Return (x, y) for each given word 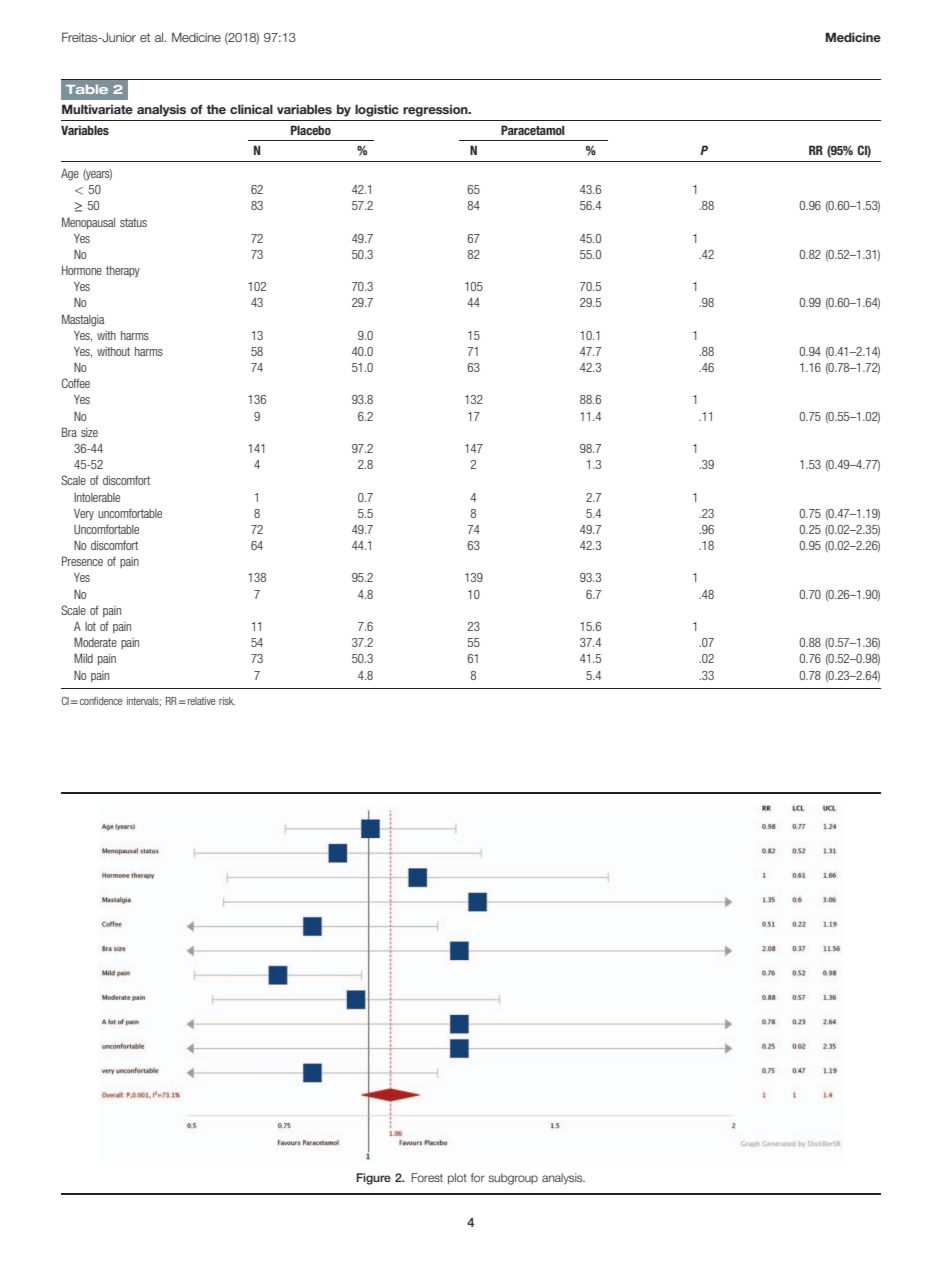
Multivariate (97, 109)
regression (436, 110)
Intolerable (97, 497)
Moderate (95, 642)
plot (457, 1178)
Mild (83, 658)
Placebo (311, 130)
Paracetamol (533, 130)
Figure (374, 1179)
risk (227, 701)
